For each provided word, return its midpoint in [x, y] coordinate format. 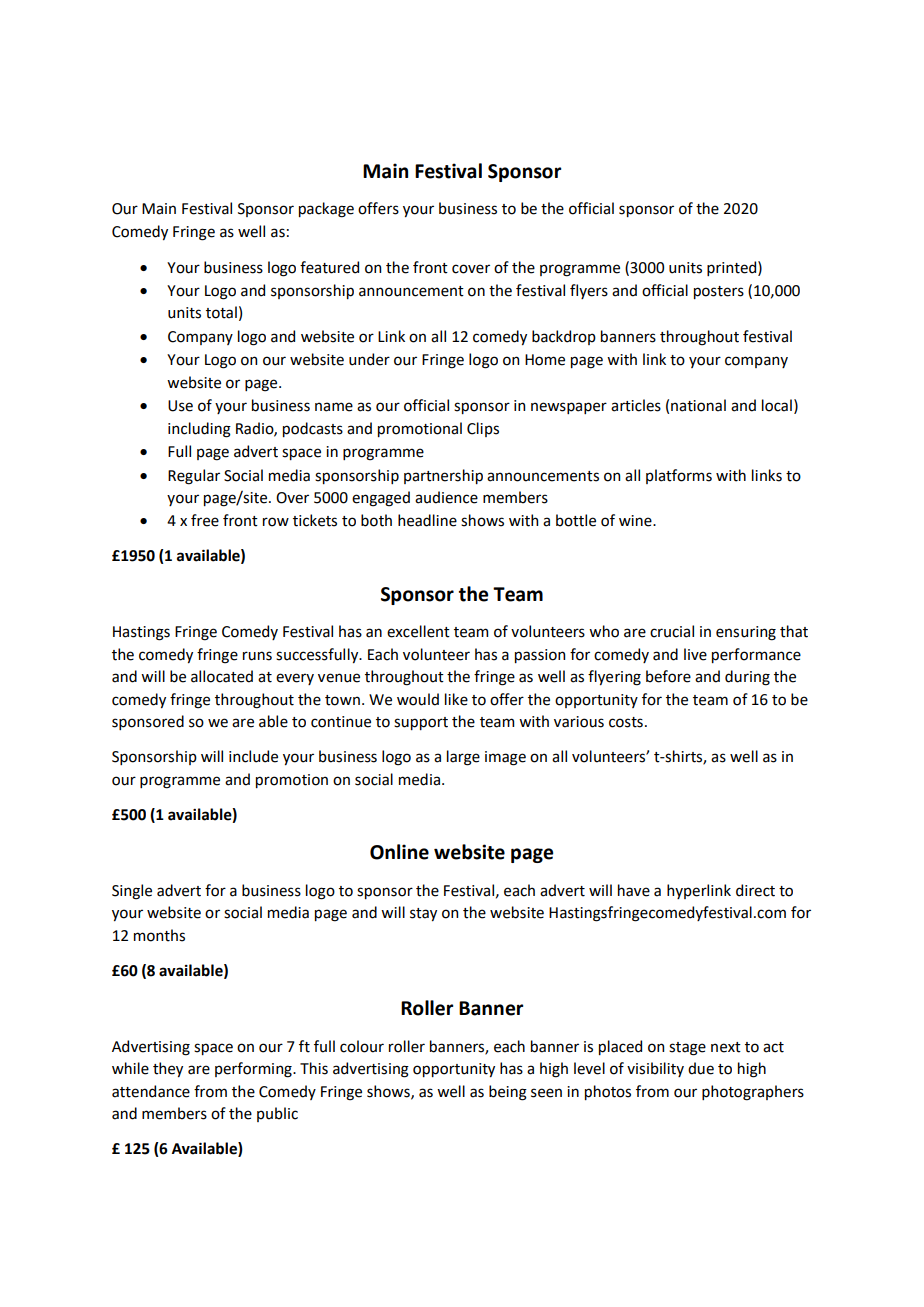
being [508, 1093]
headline [427, 520]
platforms [679, 476]
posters [719, 292]
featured [329, 267]
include [253, 756]
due [701, 1068]
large [463, 758]
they [168, 1069]
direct [755, 890]
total [221, 312]
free [205, 520]
